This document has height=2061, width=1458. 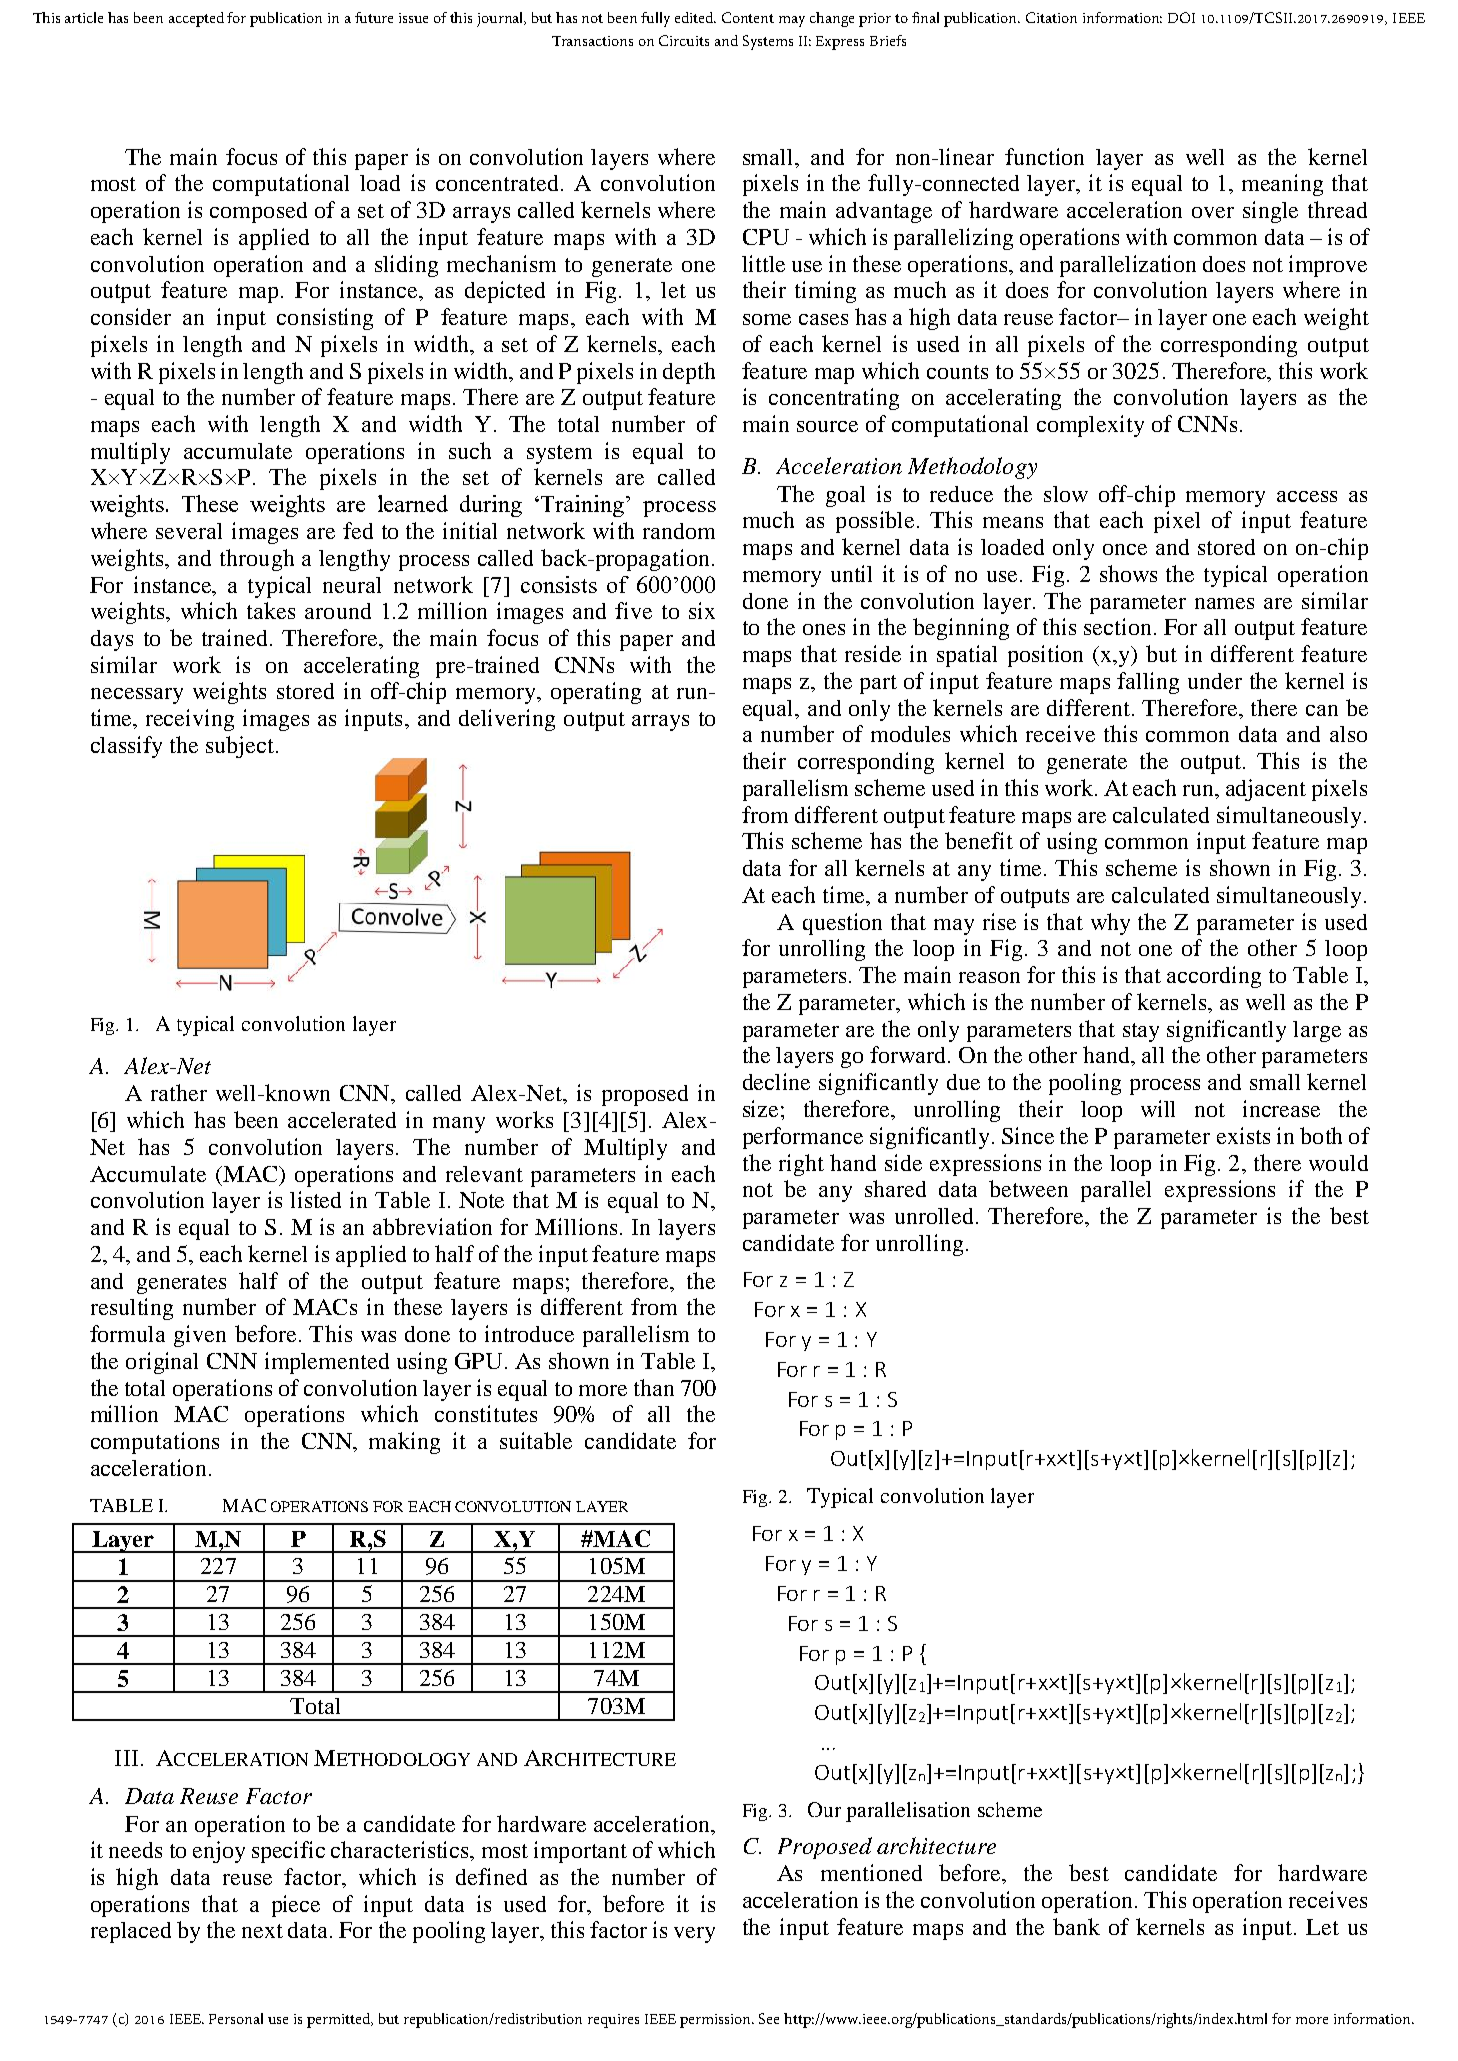 What do you see at coordinates (679, 531) in the document?
I see `random` at bounding box center [679, 531].
